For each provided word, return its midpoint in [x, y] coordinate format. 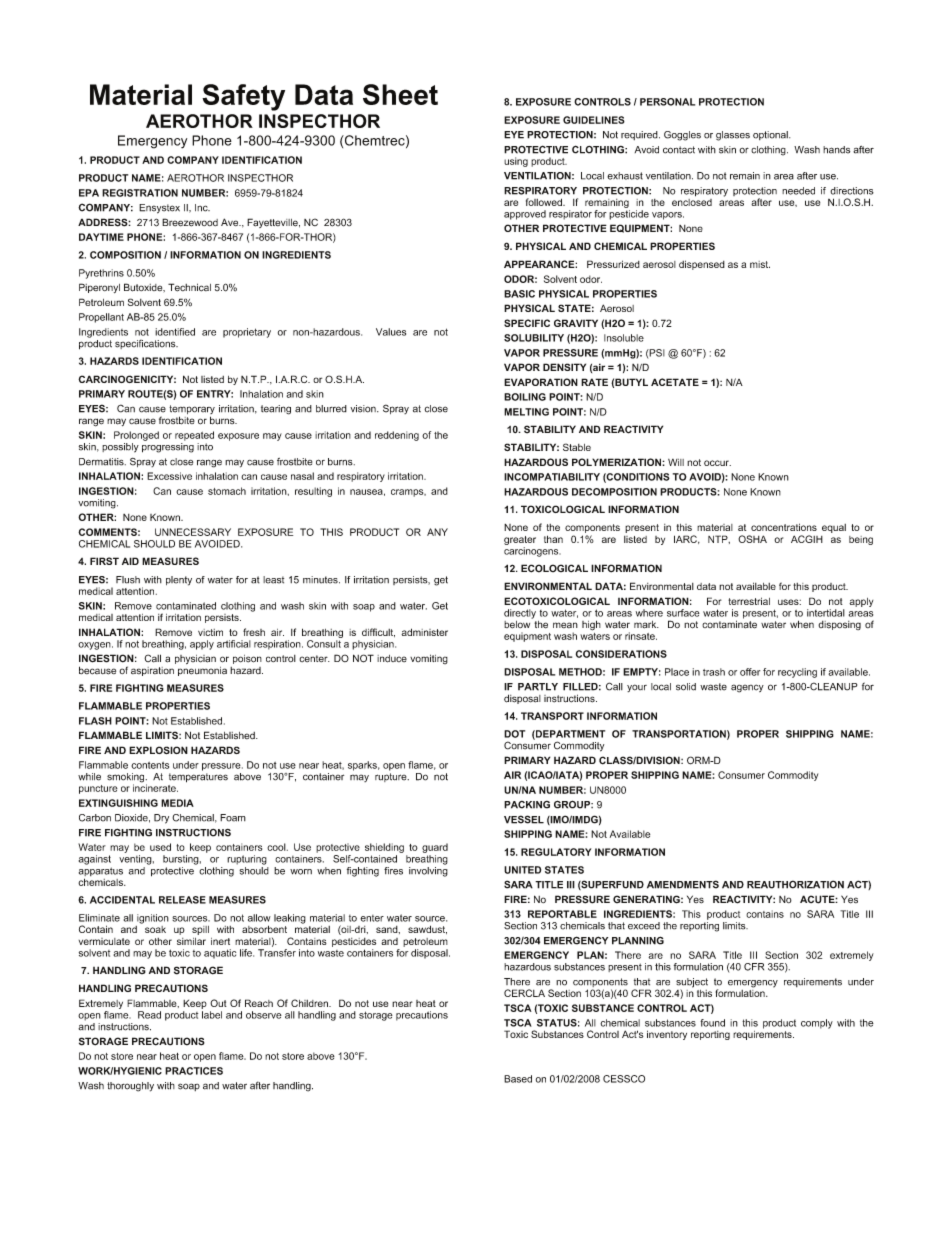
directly [520, 614]
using [516, 162]
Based [518, 1079]
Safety [243, 97]
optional [771, 135]
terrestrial [749, 601]
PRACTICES [194, 1071]
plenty [179, 581]
